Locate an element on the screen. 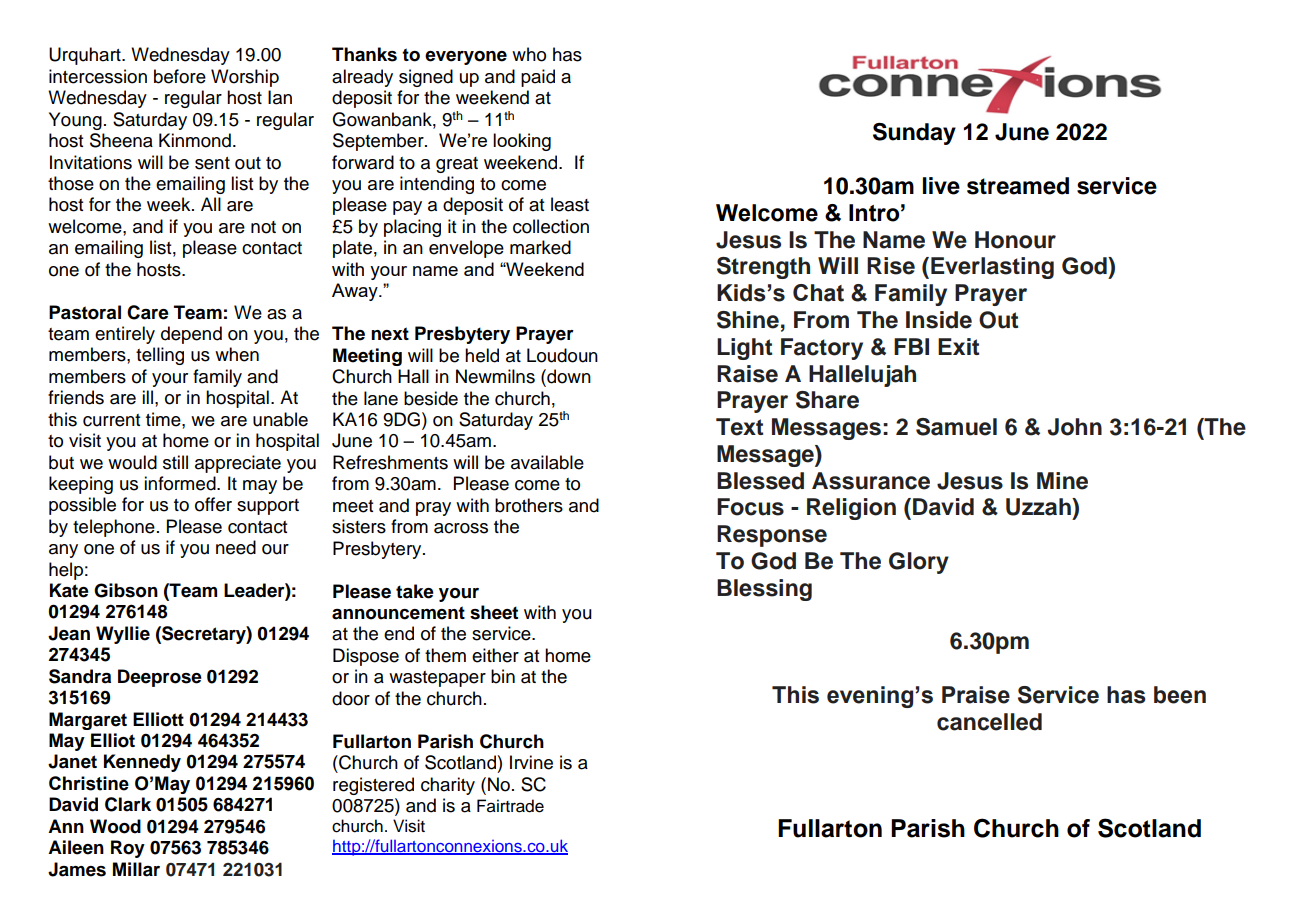  Exit is located at coordinates (958, 346).
